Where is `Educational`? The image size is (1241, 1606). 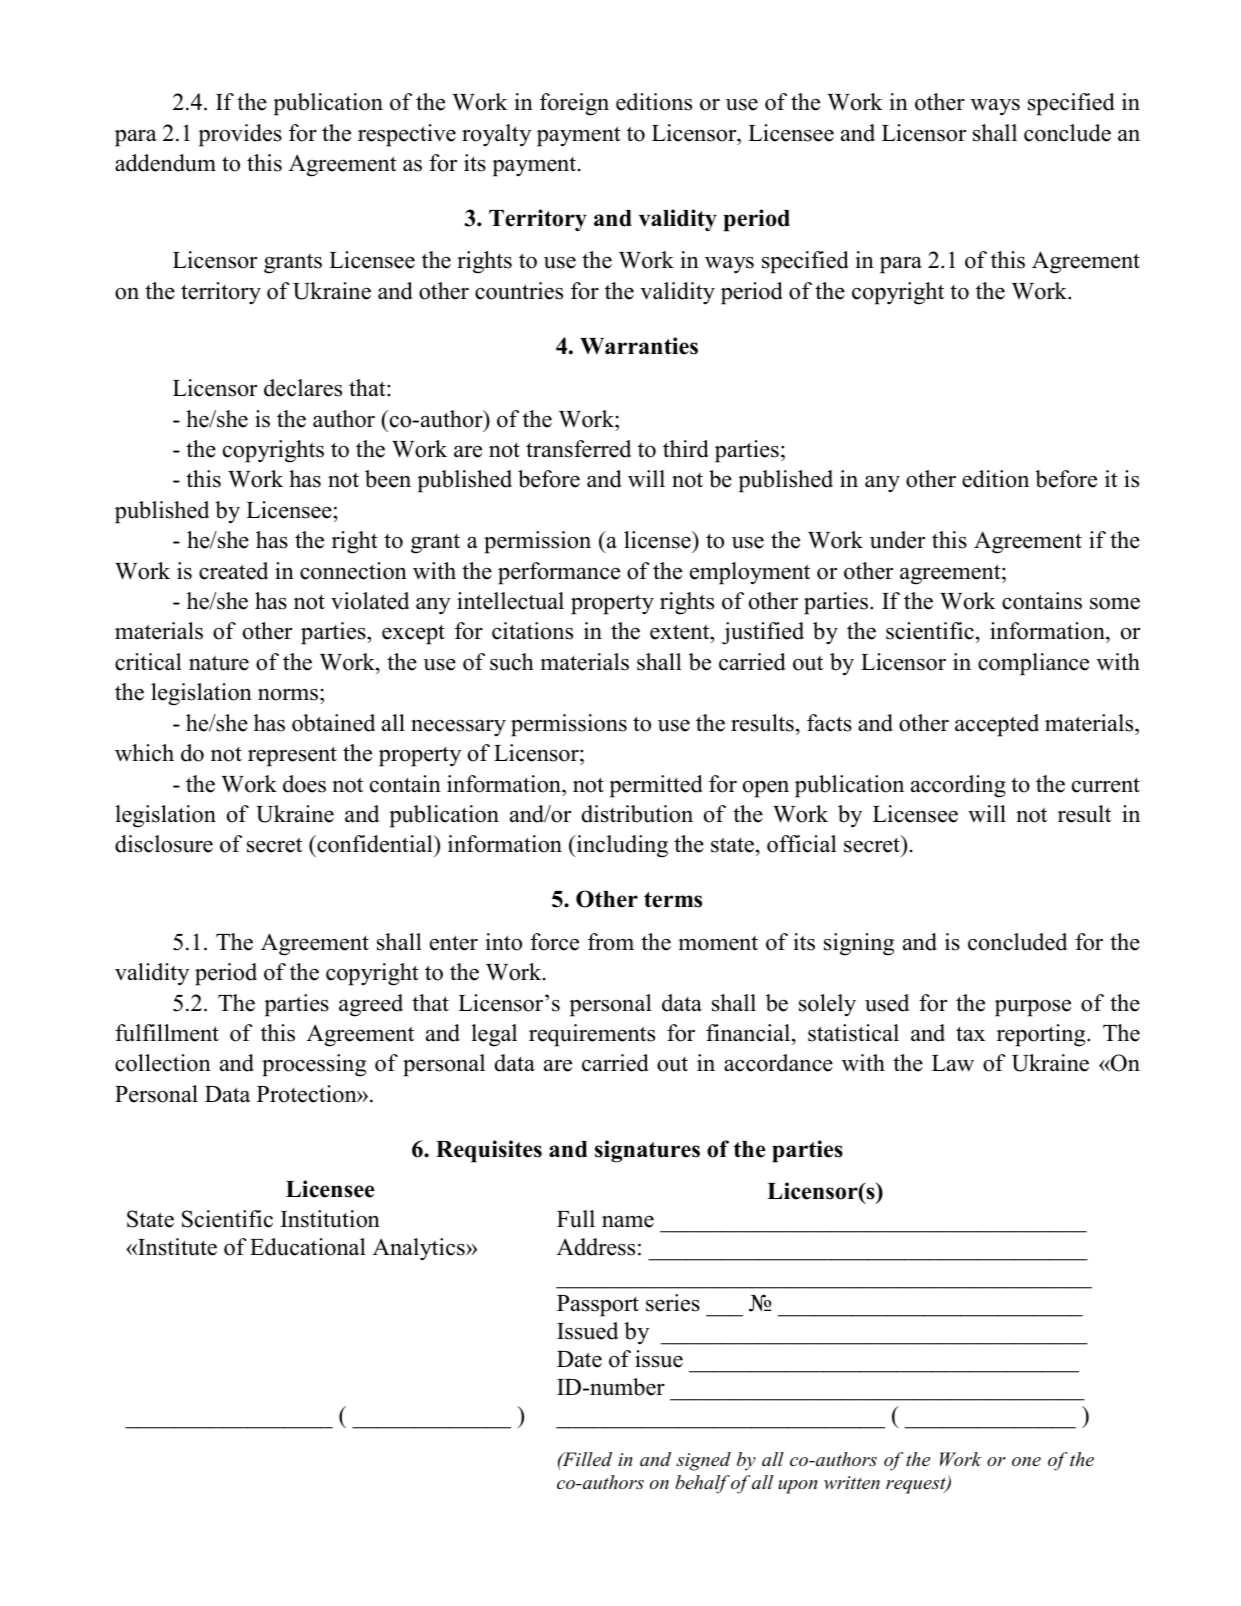 Educational is located at coordinates (308, 1247).
